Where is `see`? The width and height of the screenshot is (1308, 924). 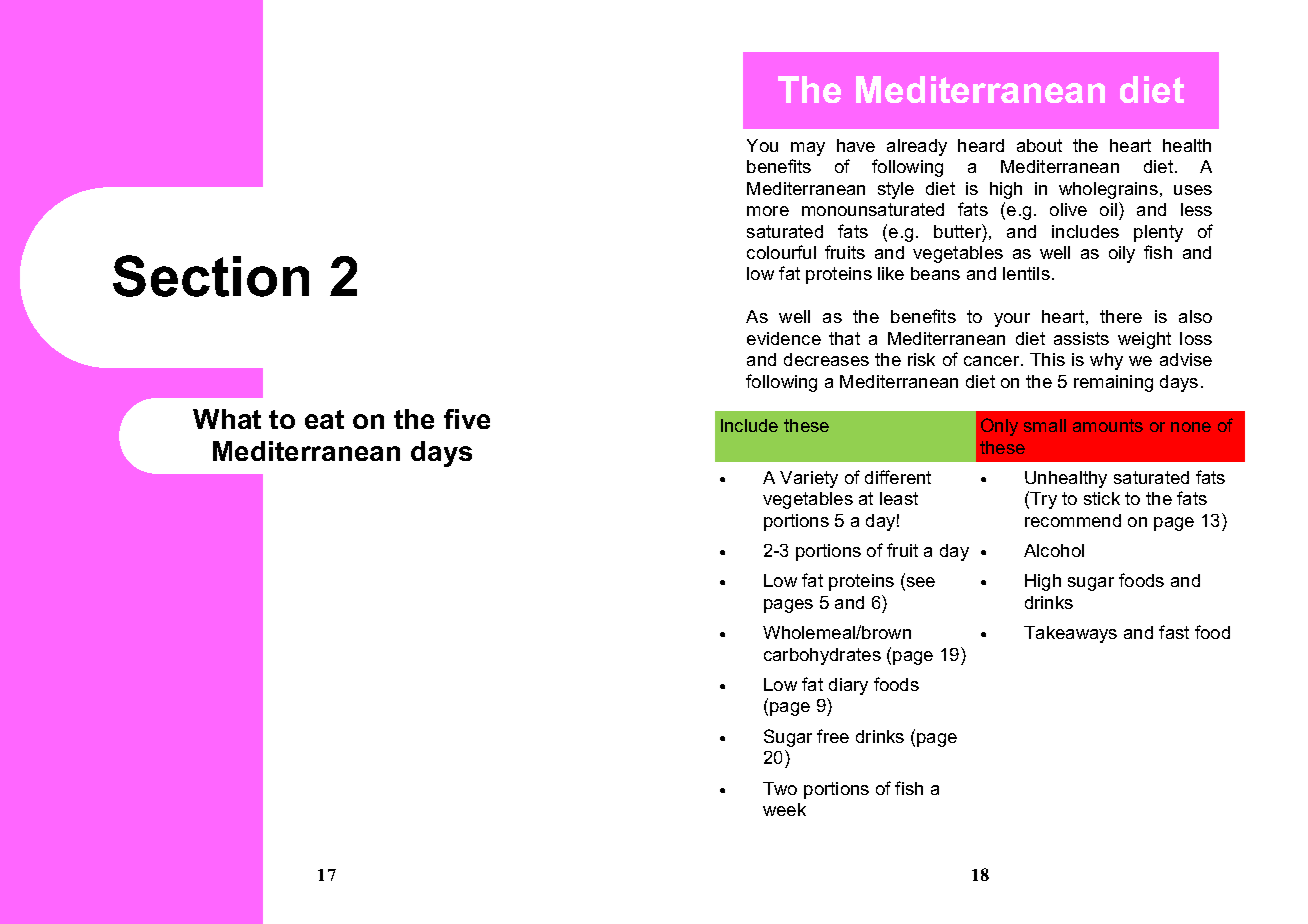 see is located at coordinates (919, 584).
